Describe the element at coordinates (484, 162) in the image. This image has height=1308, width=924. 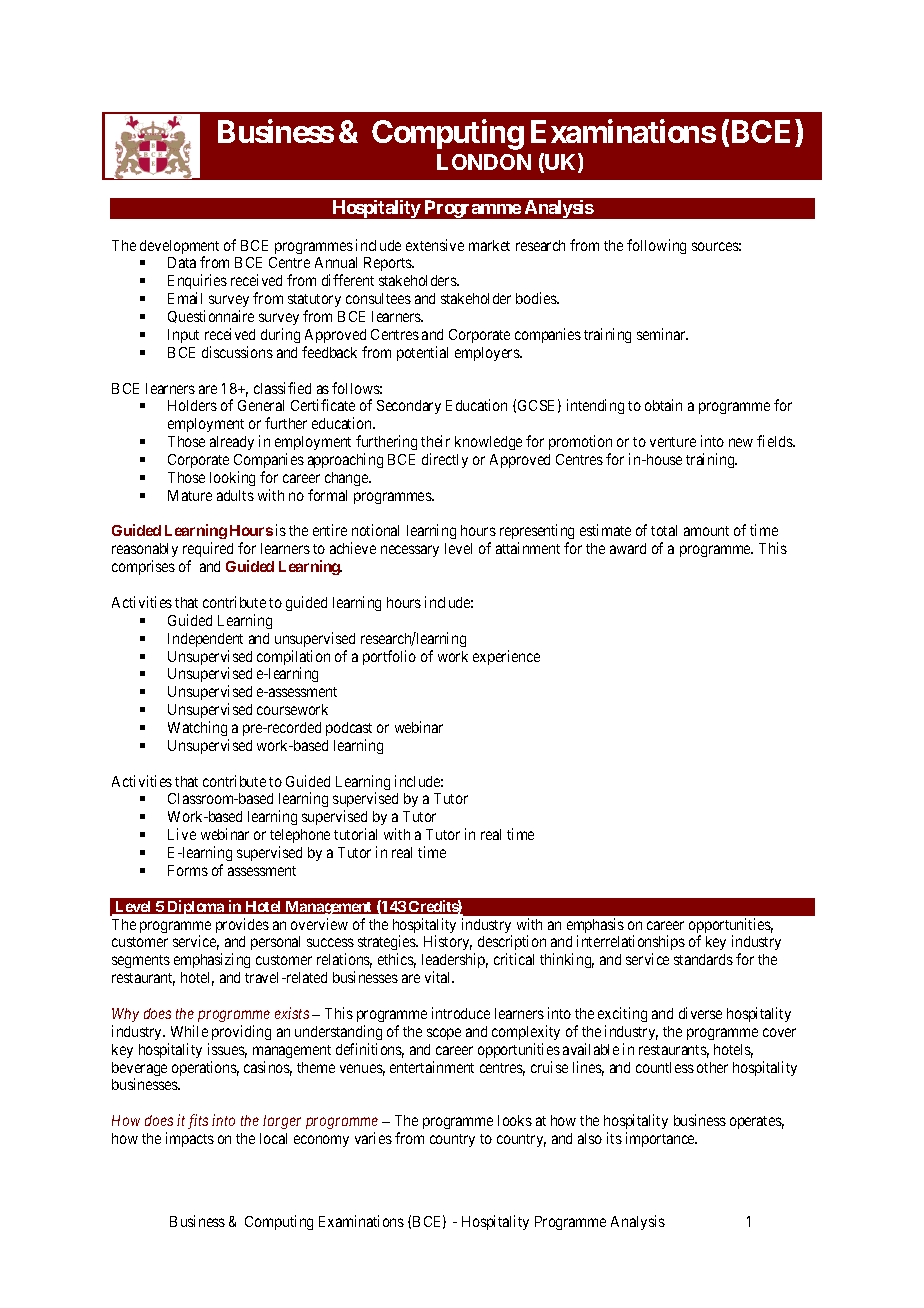
I see `LONDON` at that location.
